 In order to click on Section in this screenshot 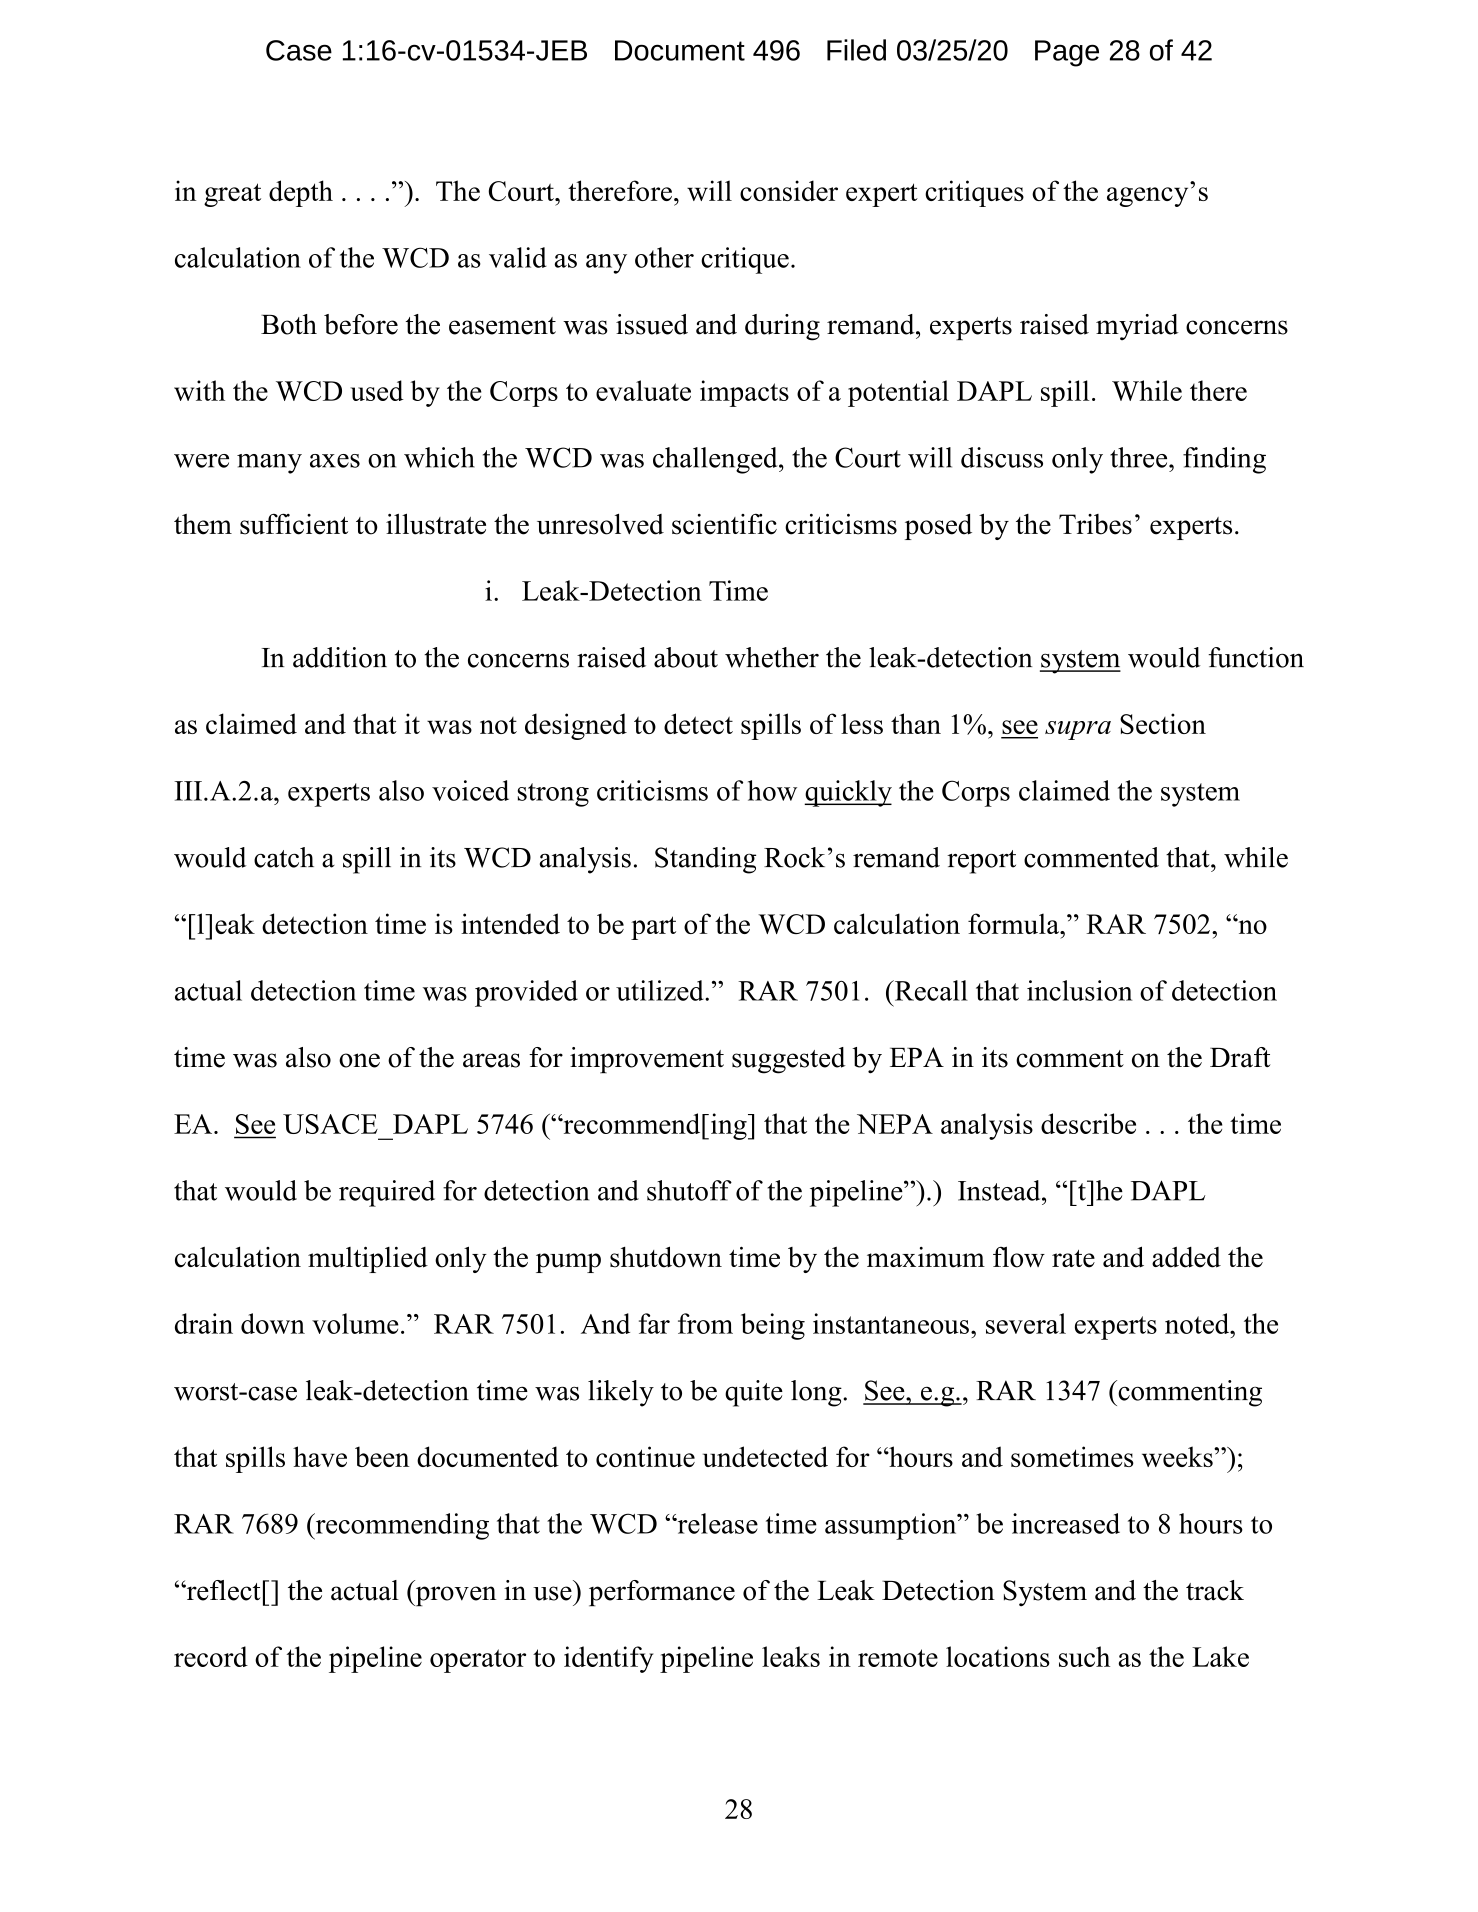, I will do `click(1163, 723)`.
